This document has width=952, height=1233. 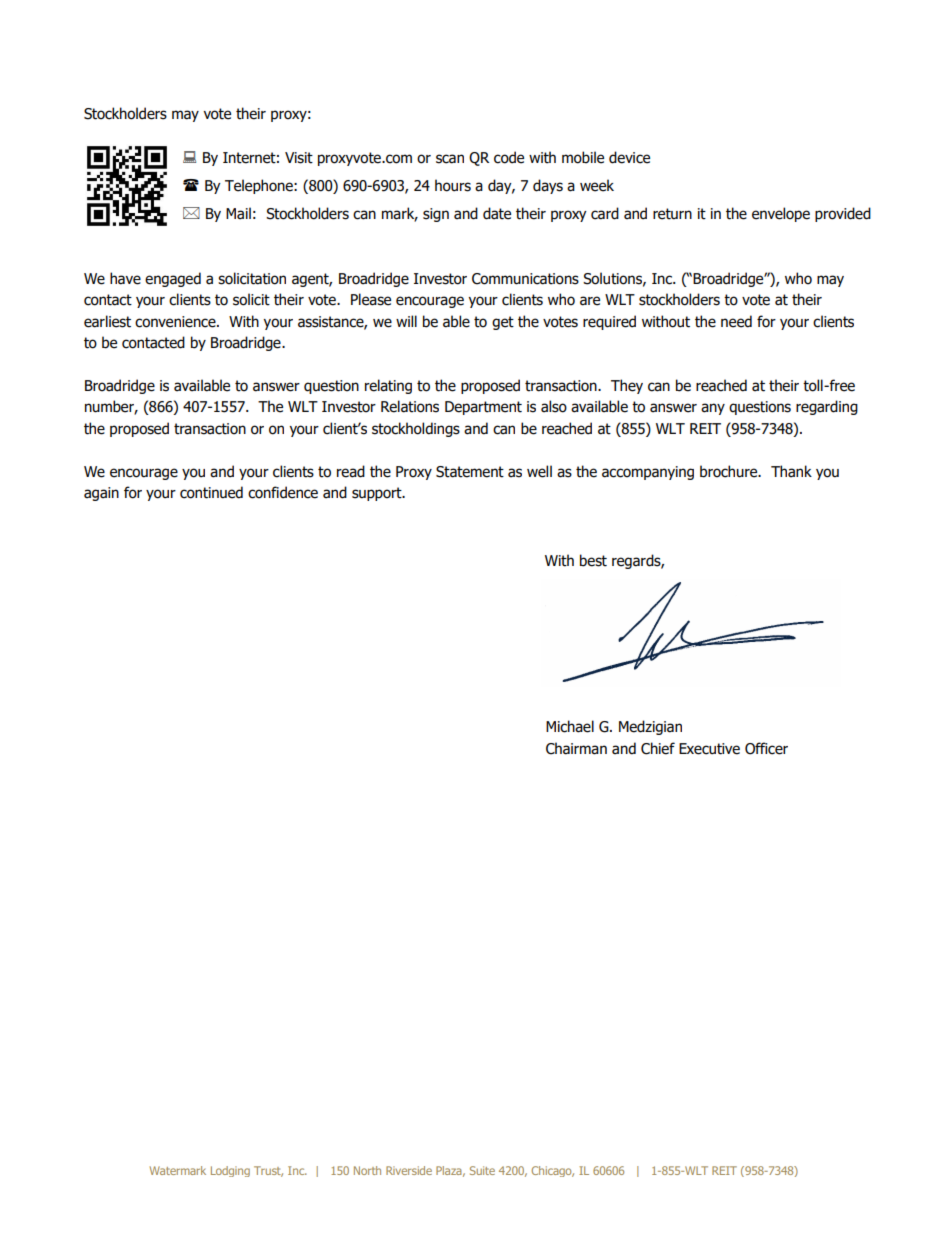 I want to click on Officer, so click(x=766, y=748).
